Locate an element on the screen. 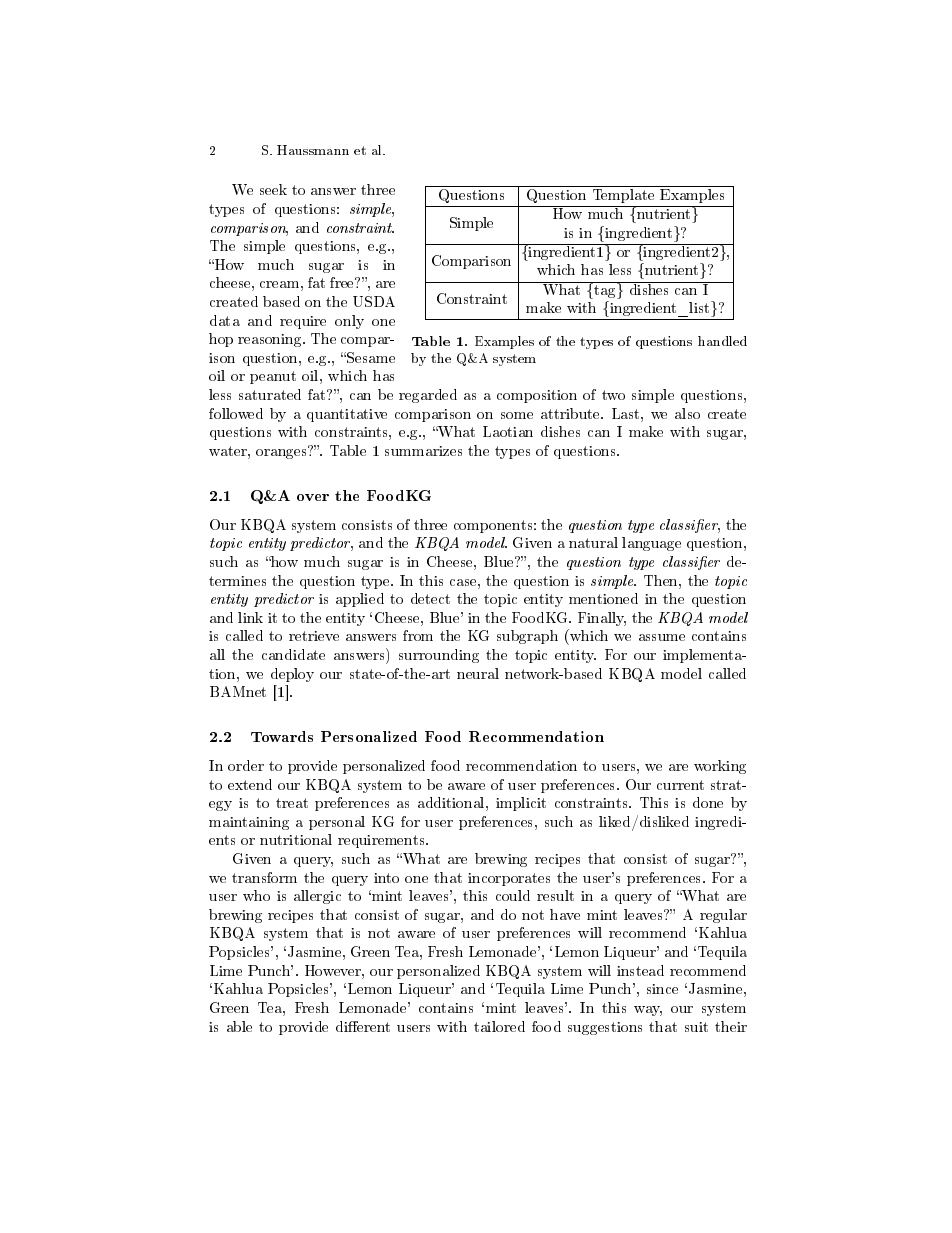 This screenshot has height=1233, width=952. who is located at coordinates (256, 895).
